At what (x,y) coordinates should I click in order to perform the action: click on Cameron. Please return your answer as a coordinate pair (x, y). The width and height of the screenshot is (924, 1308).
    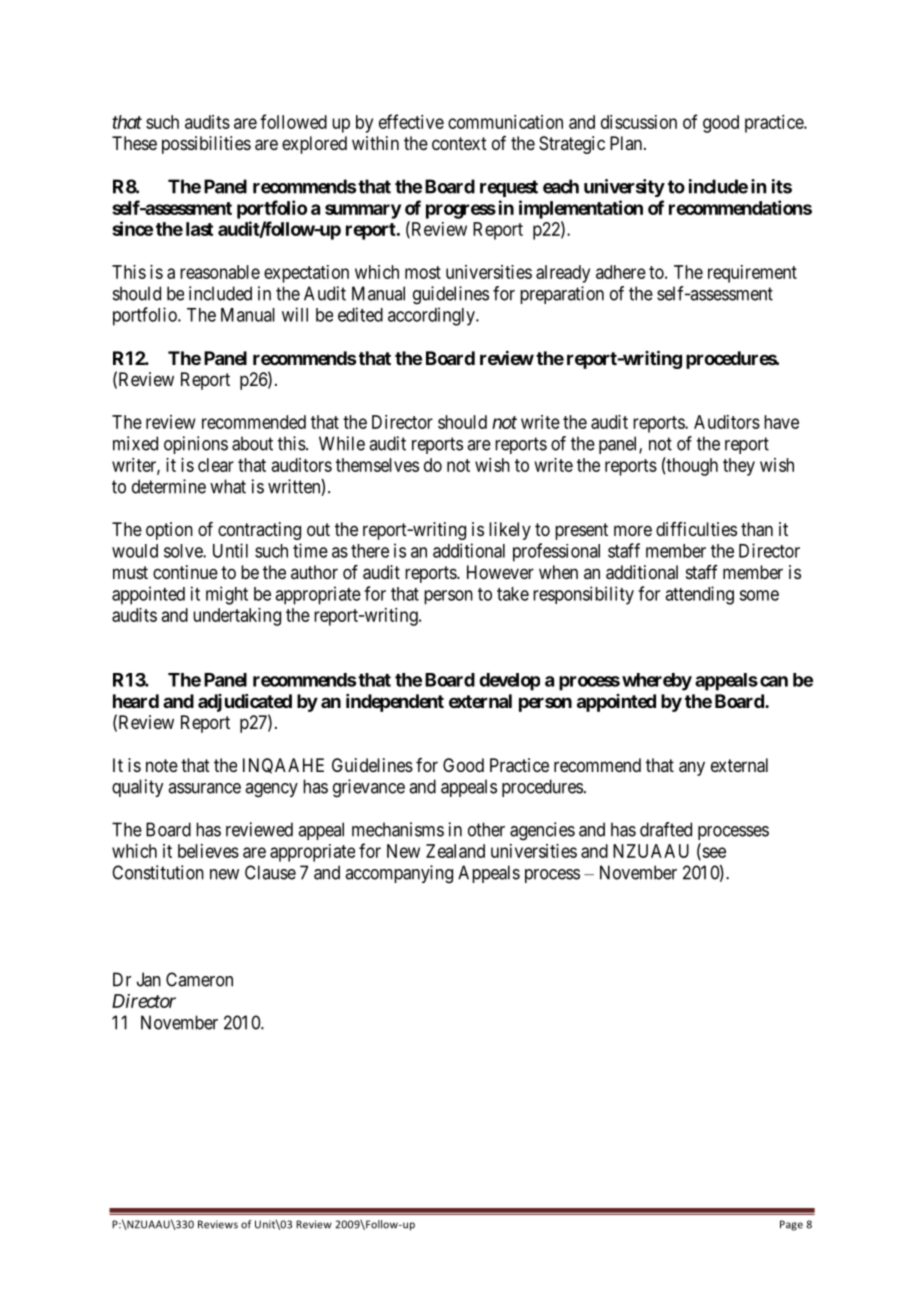
    Looking at the image, I should click on (199, 979).
